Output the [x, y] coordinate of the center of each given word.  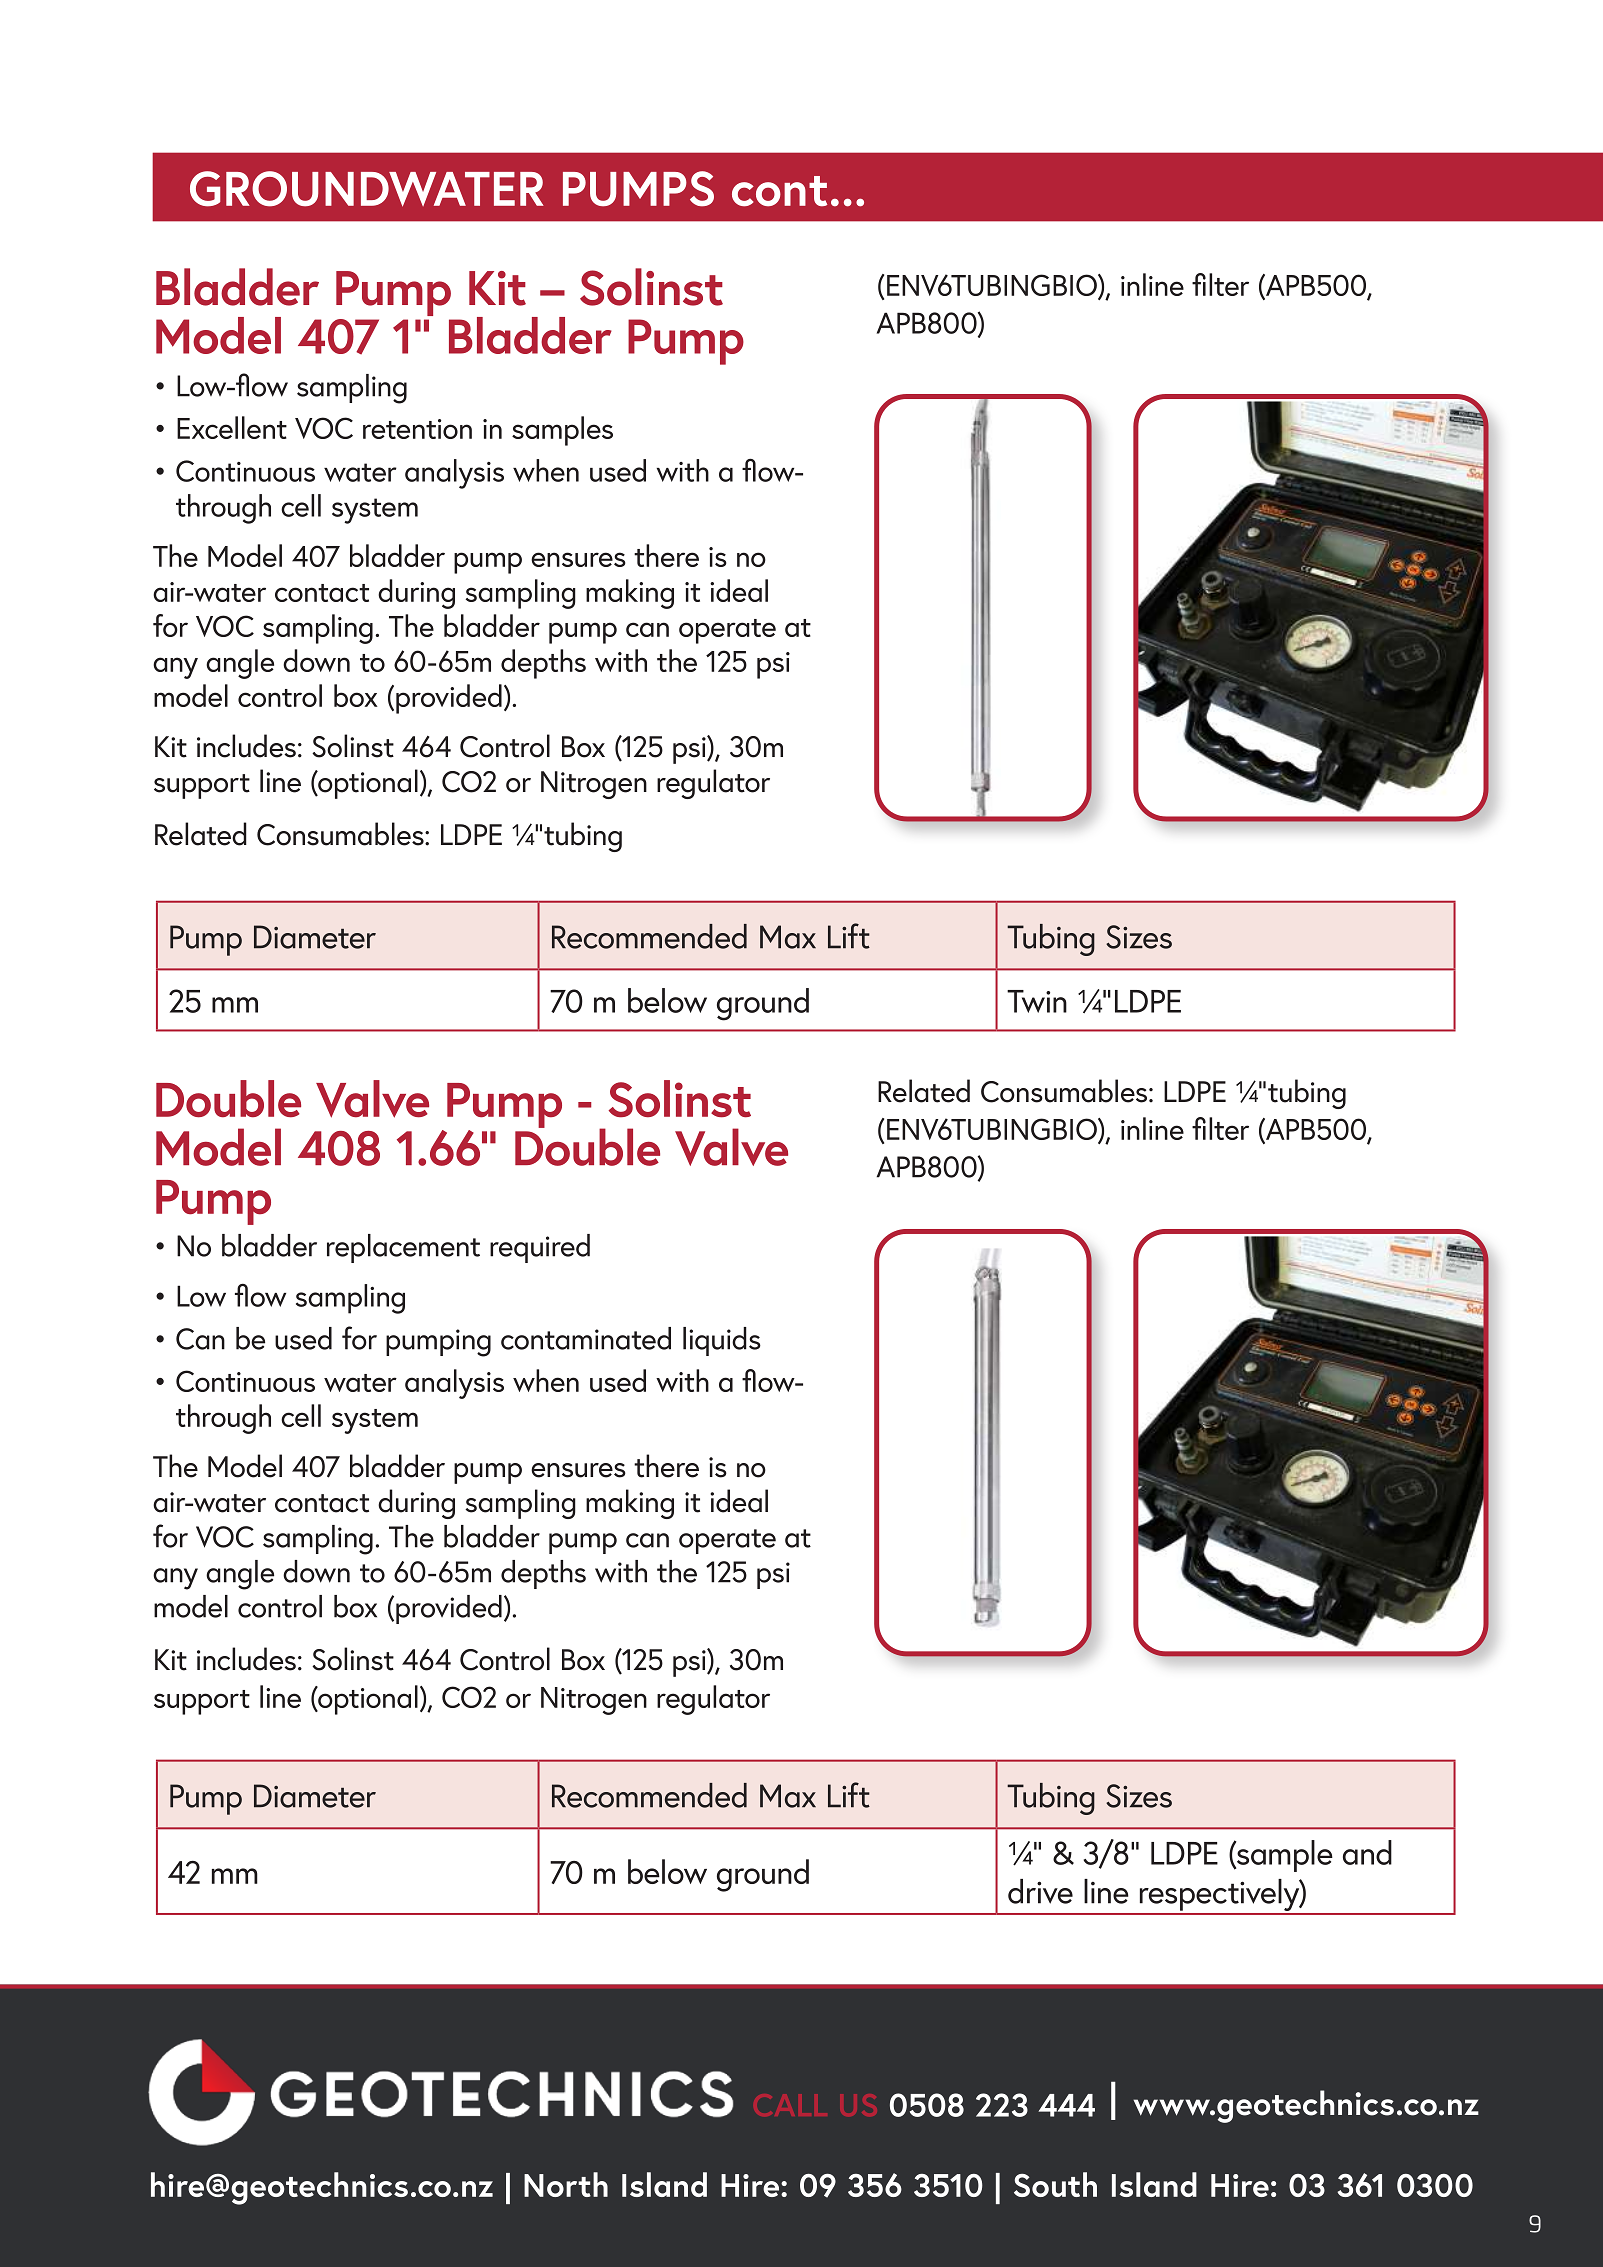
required [540, 1248]
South [1055, 2184]
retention [417, 429]
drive [1040, 1891]
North [566, 2184]
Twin [1037, 1001]
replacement [403, 1248]
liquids [722, 1341]
